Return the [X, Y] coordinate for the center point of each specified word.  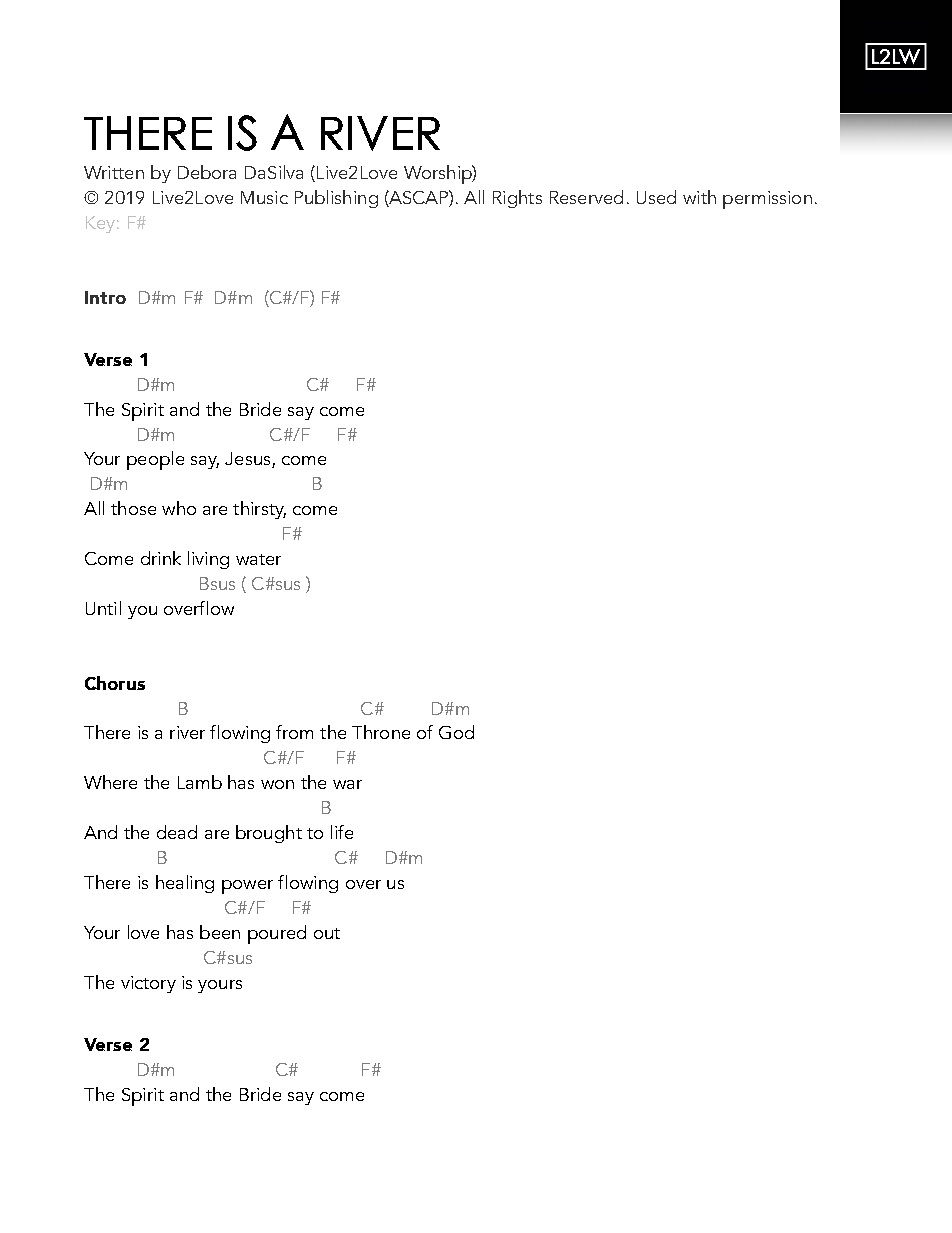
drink [161, 558]
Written [114, 172]
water [258, 559]
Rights [517, 199]
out [327, 933]
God [456, 732]
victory [148, 984]
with [699, 197]
